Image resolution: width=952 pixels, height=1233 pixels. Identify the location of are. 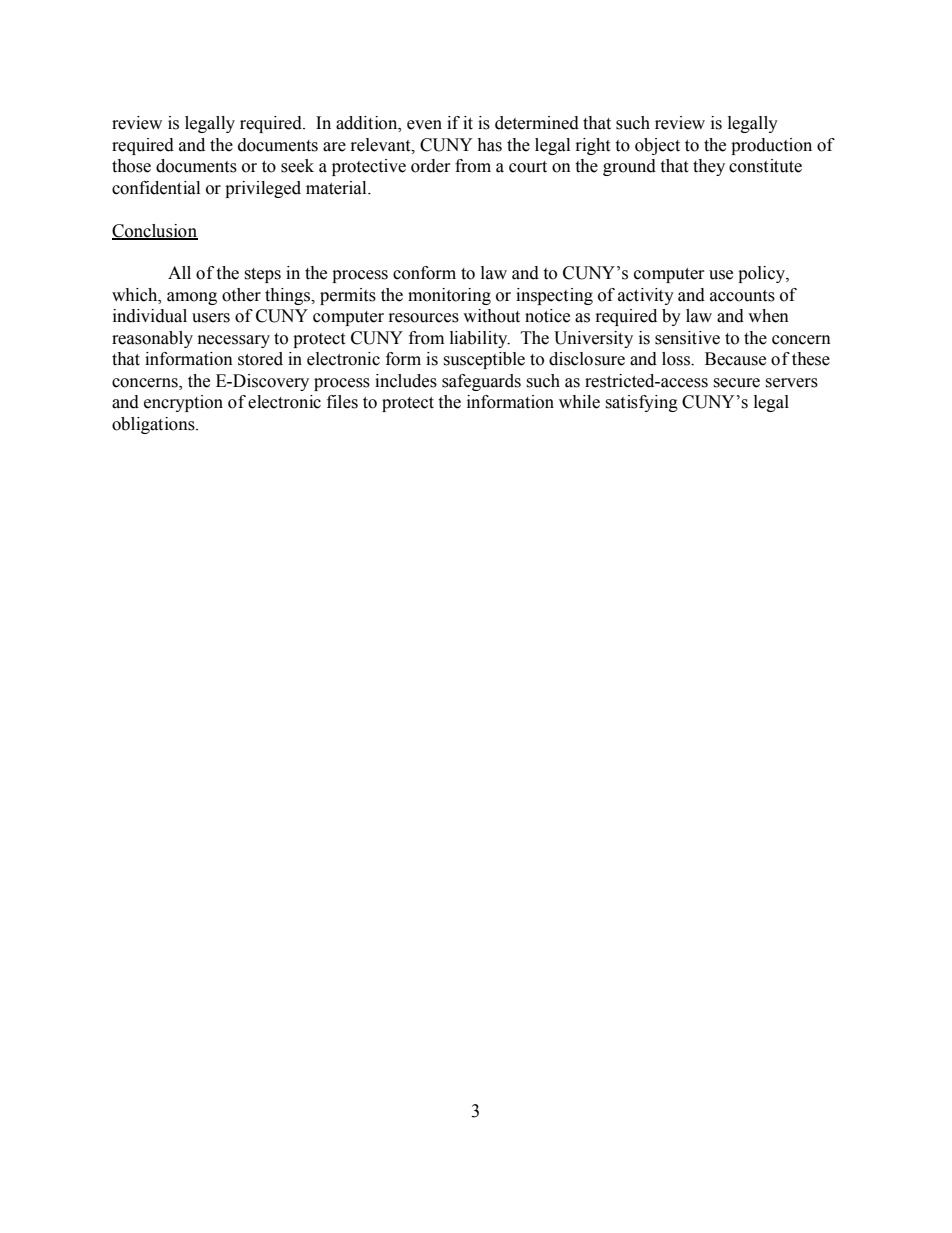
(334, 147).
